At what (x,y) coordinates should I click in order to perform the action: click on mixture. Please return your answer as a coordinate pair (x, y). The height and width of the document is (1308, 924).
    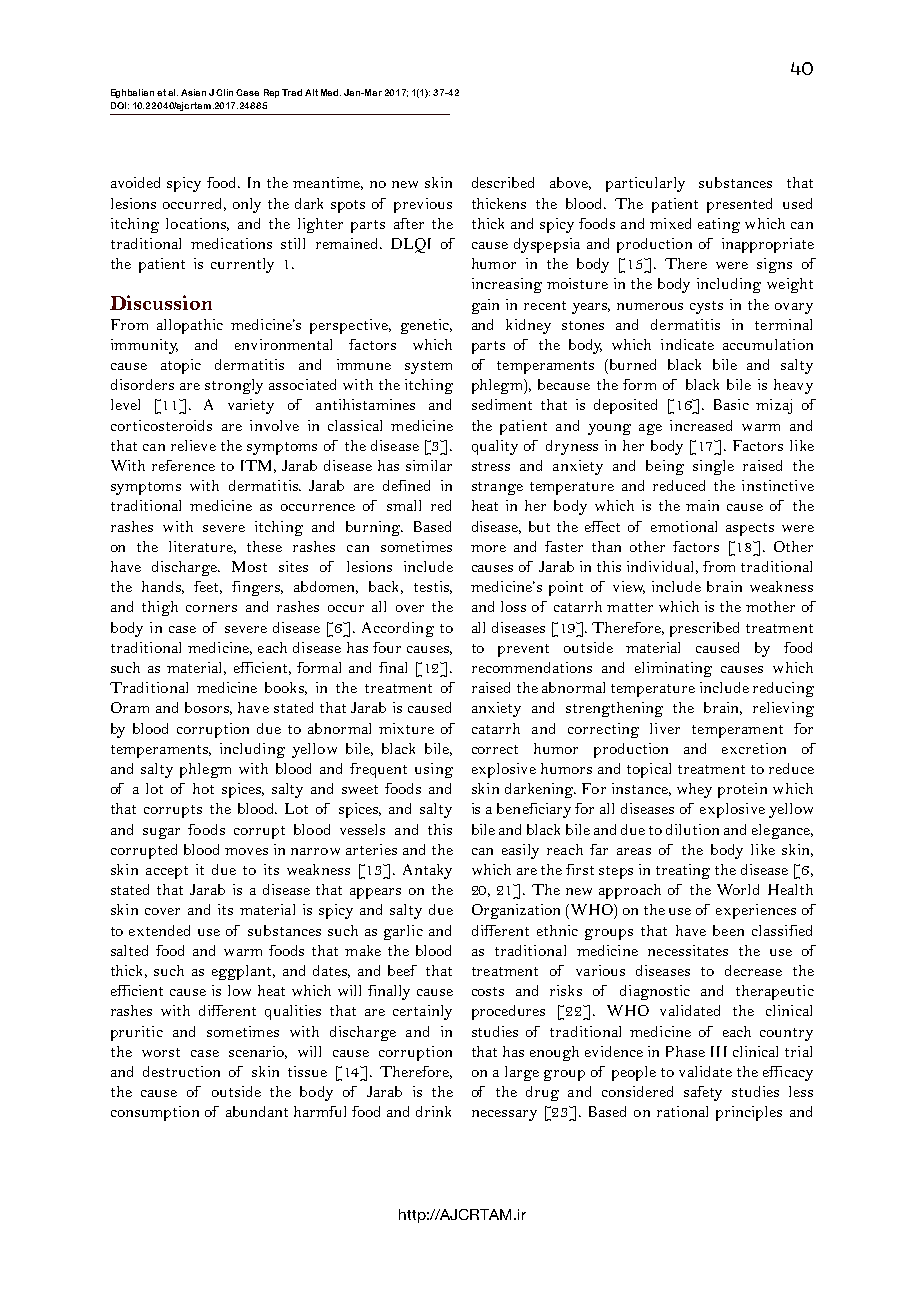
    Looking at the image, I should click on (406, 728).
